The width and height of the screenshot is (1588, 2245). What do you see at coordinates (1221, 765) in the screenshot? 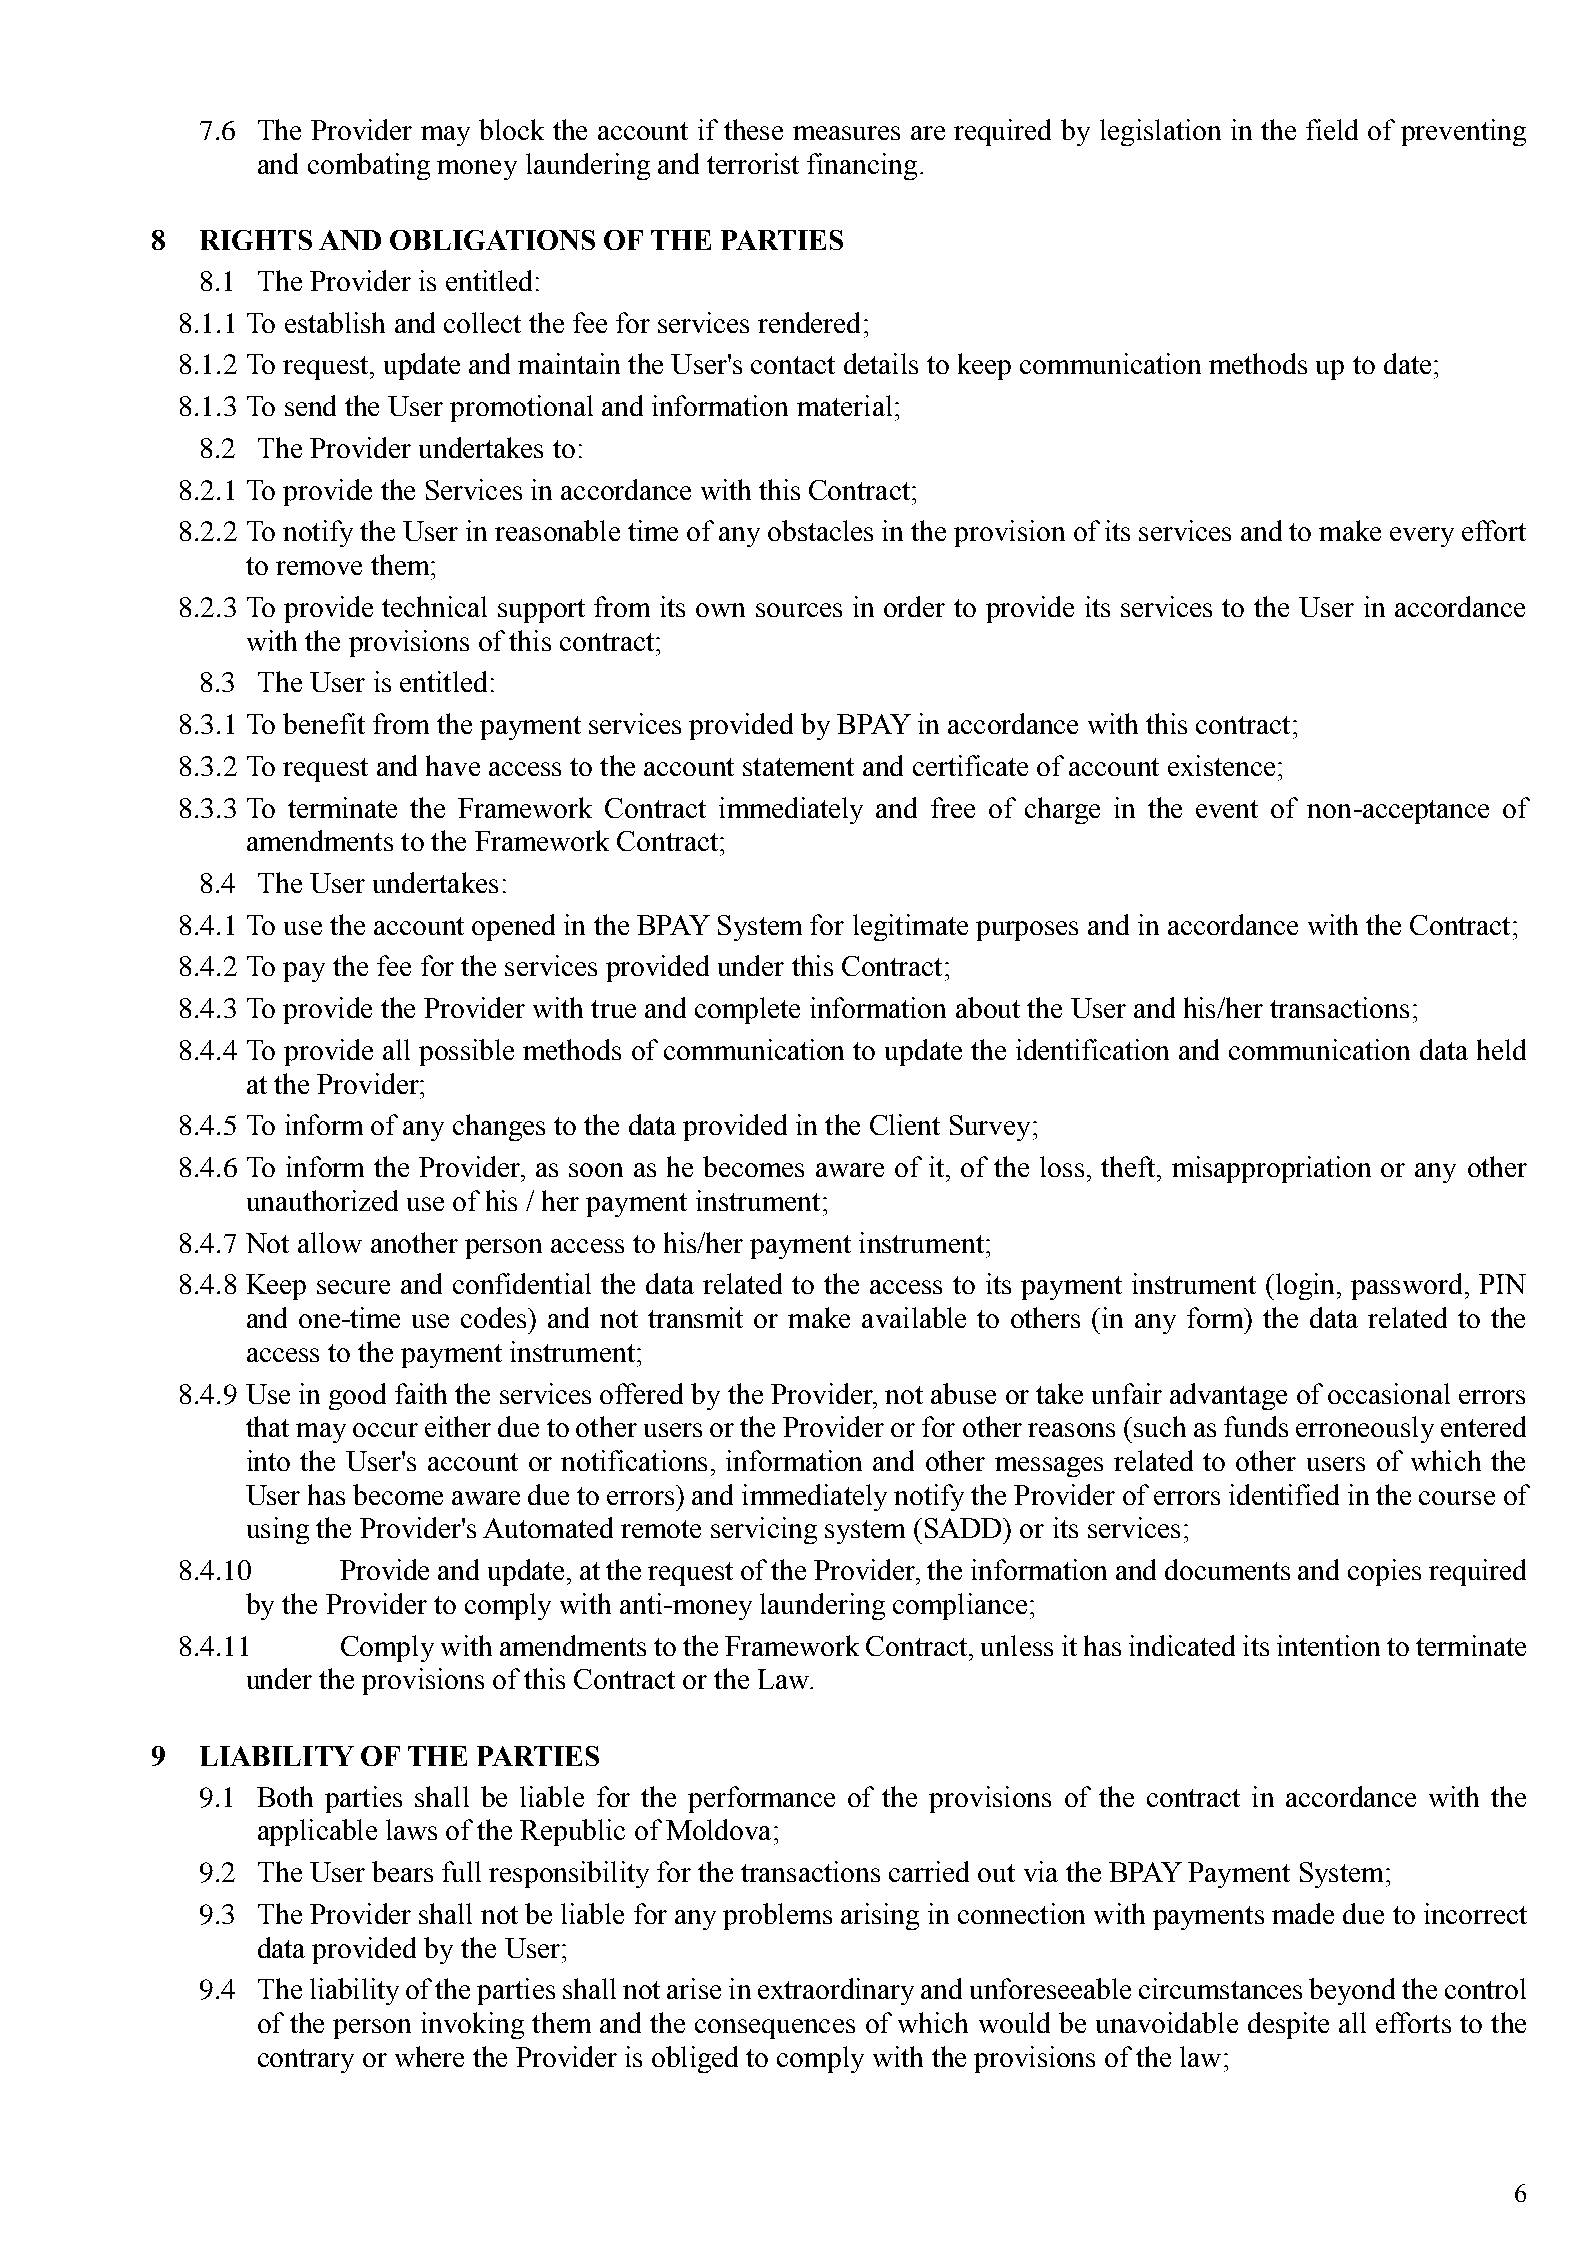
I see `existence` at bounding box center [1221, 765].
